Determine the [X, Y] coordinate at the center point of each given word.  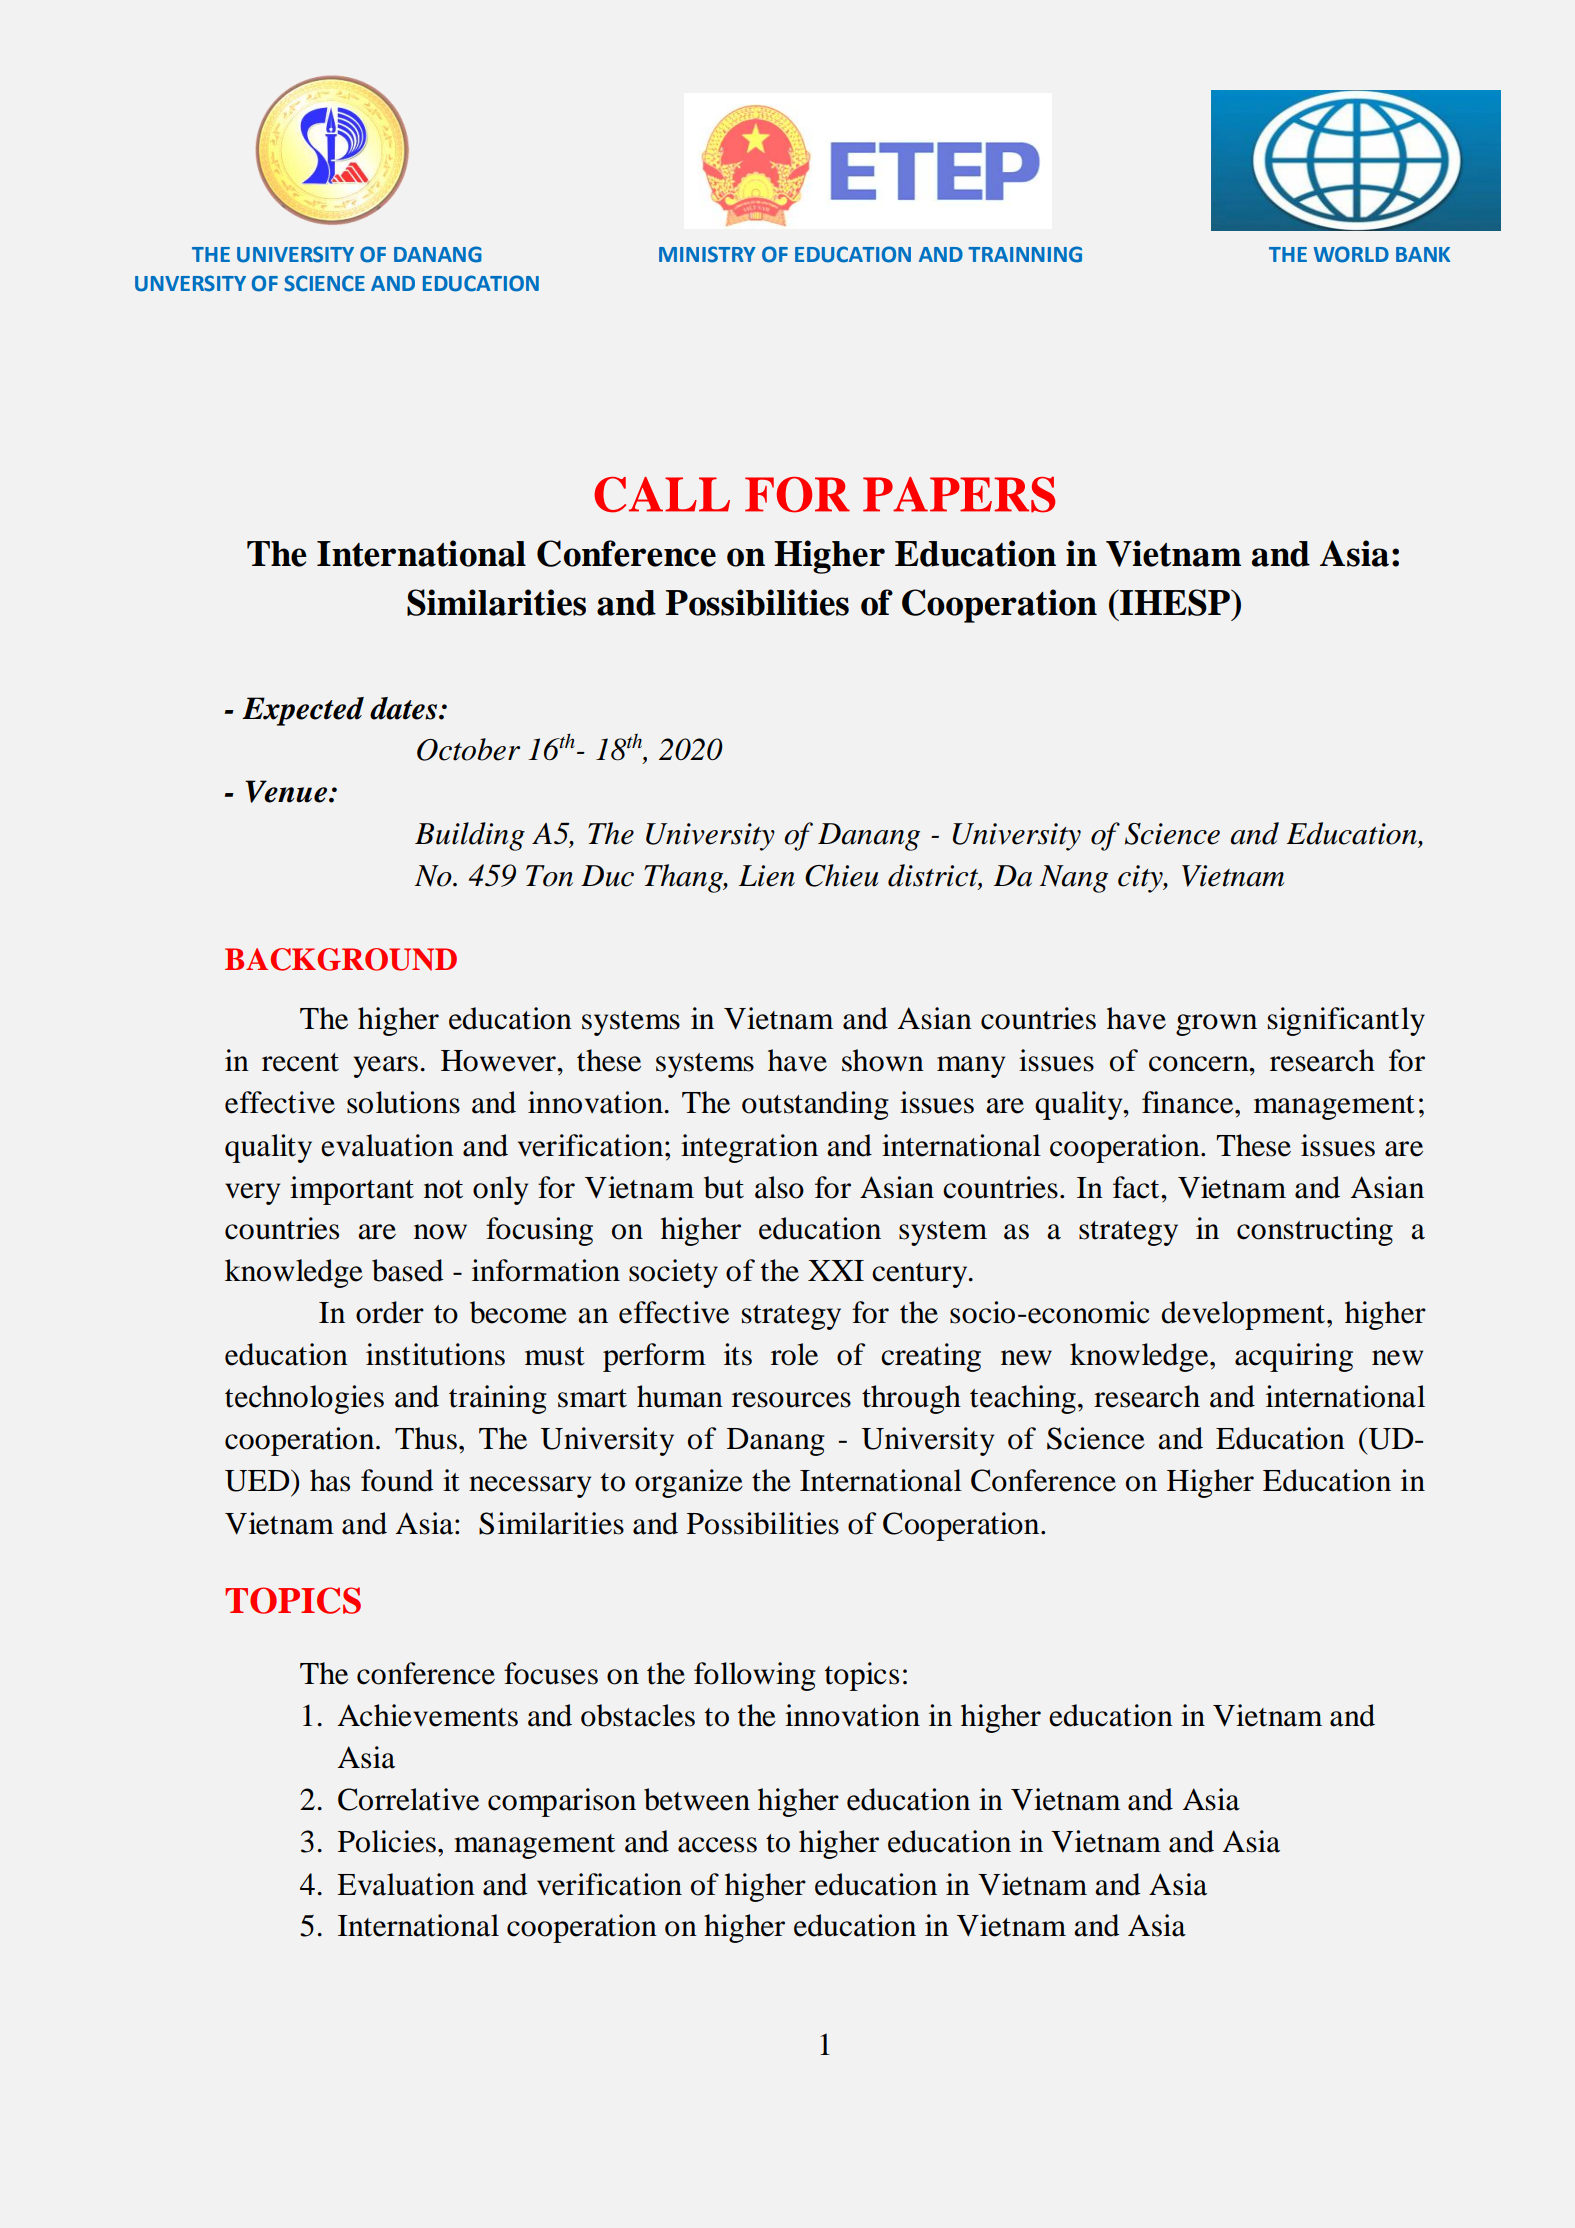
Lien [767, 876]
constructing [1315, 1231]
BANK [1423, 254]
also [779, 1187]
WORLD [1351, 254]
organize [689, 1483]
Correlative [408, 1799]
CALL [662, 495]
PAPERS [959, 494]
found [397, 1480]
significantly [1346, 1021]
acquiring [1294, 1357]
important [352, 1190]
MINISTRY [707, 254]
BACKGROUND [341, 959]
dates [403, 708]
